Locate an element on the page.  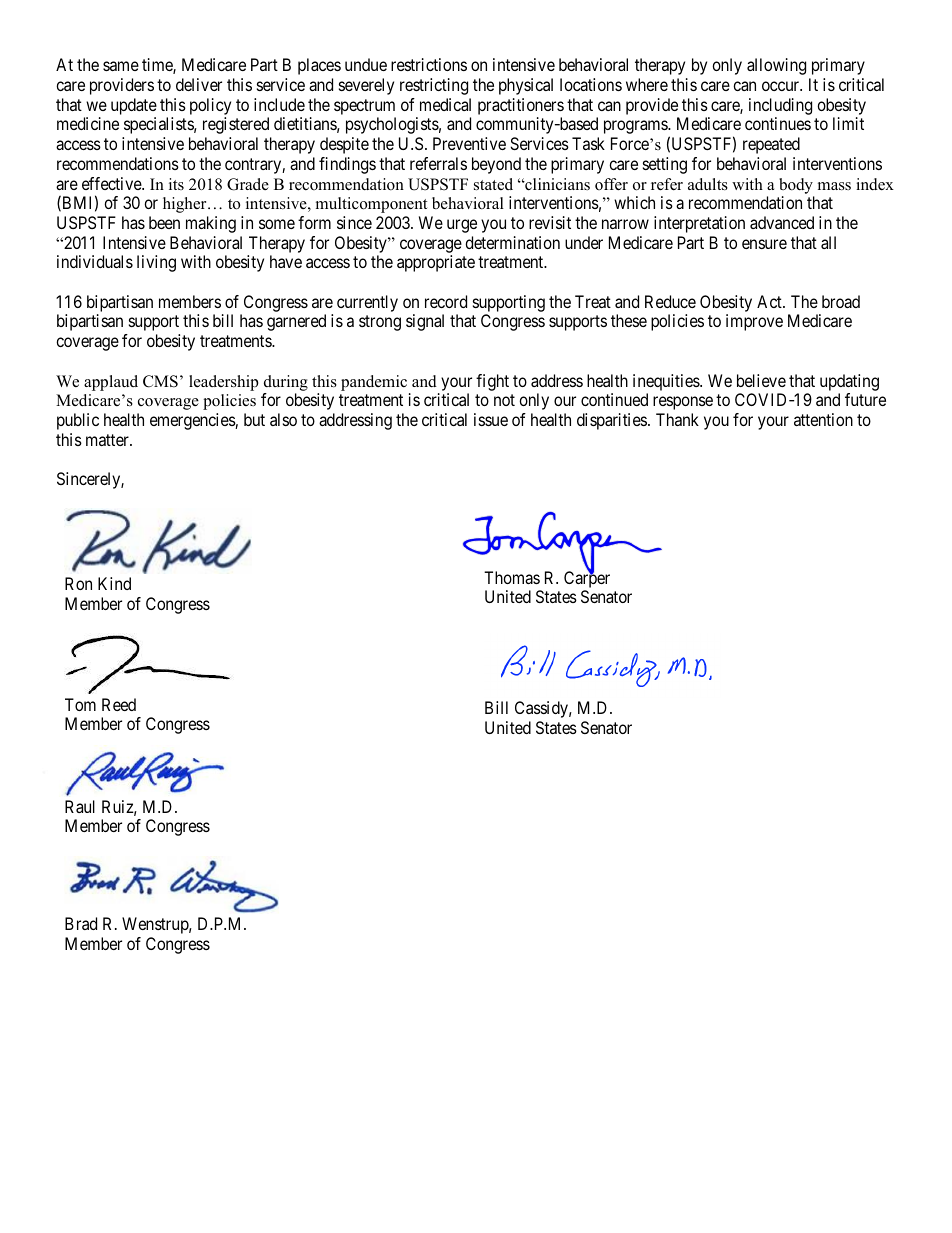
improve is located at coordinates (754, 322).
